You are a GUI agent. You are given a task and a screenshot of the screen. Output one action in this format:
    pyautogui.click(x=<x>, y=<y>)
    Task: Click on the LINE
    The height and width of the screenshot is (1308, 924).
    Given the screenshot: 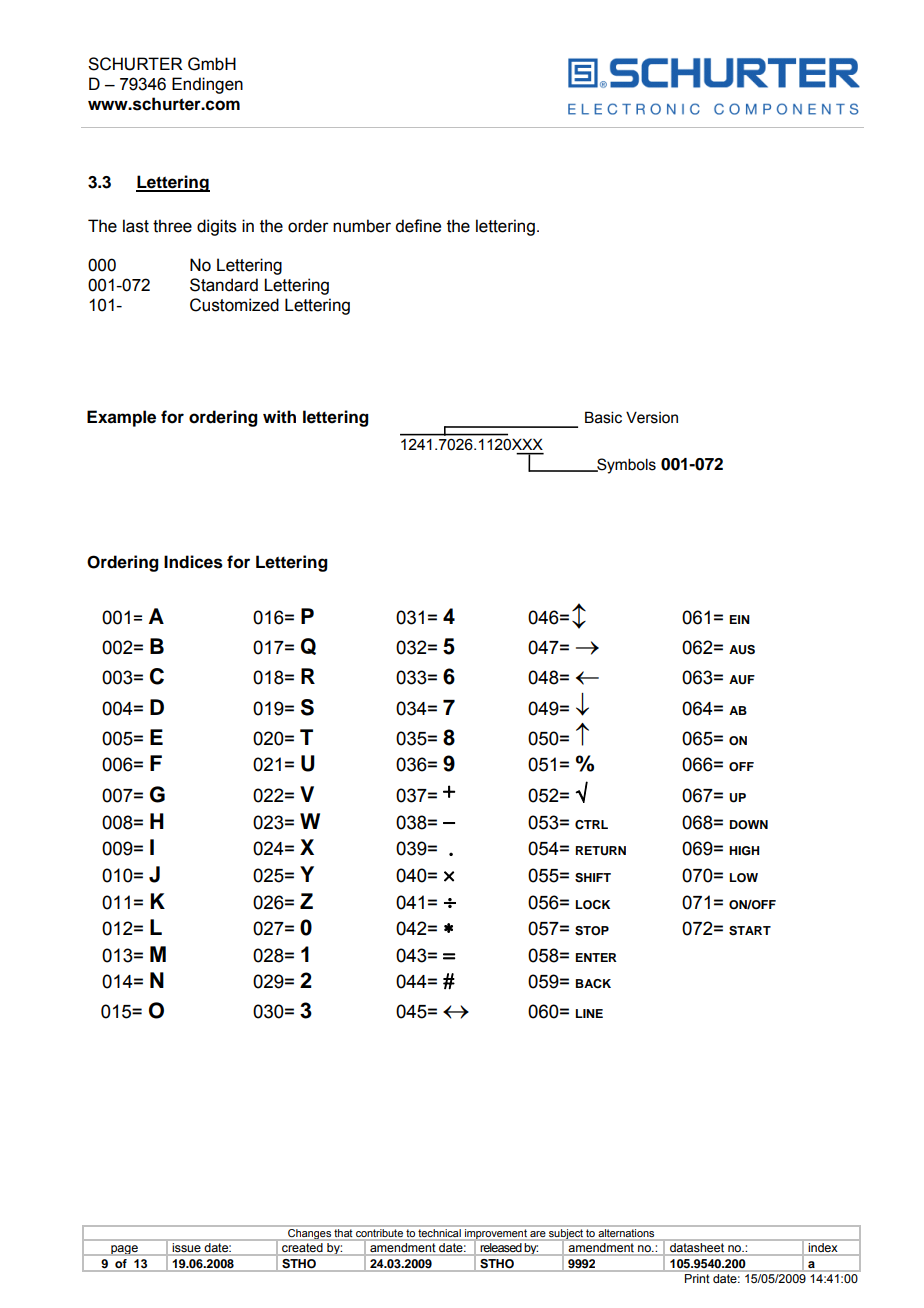 What is the action you would take?
    pyautogui.click(x=589, y=1013)
